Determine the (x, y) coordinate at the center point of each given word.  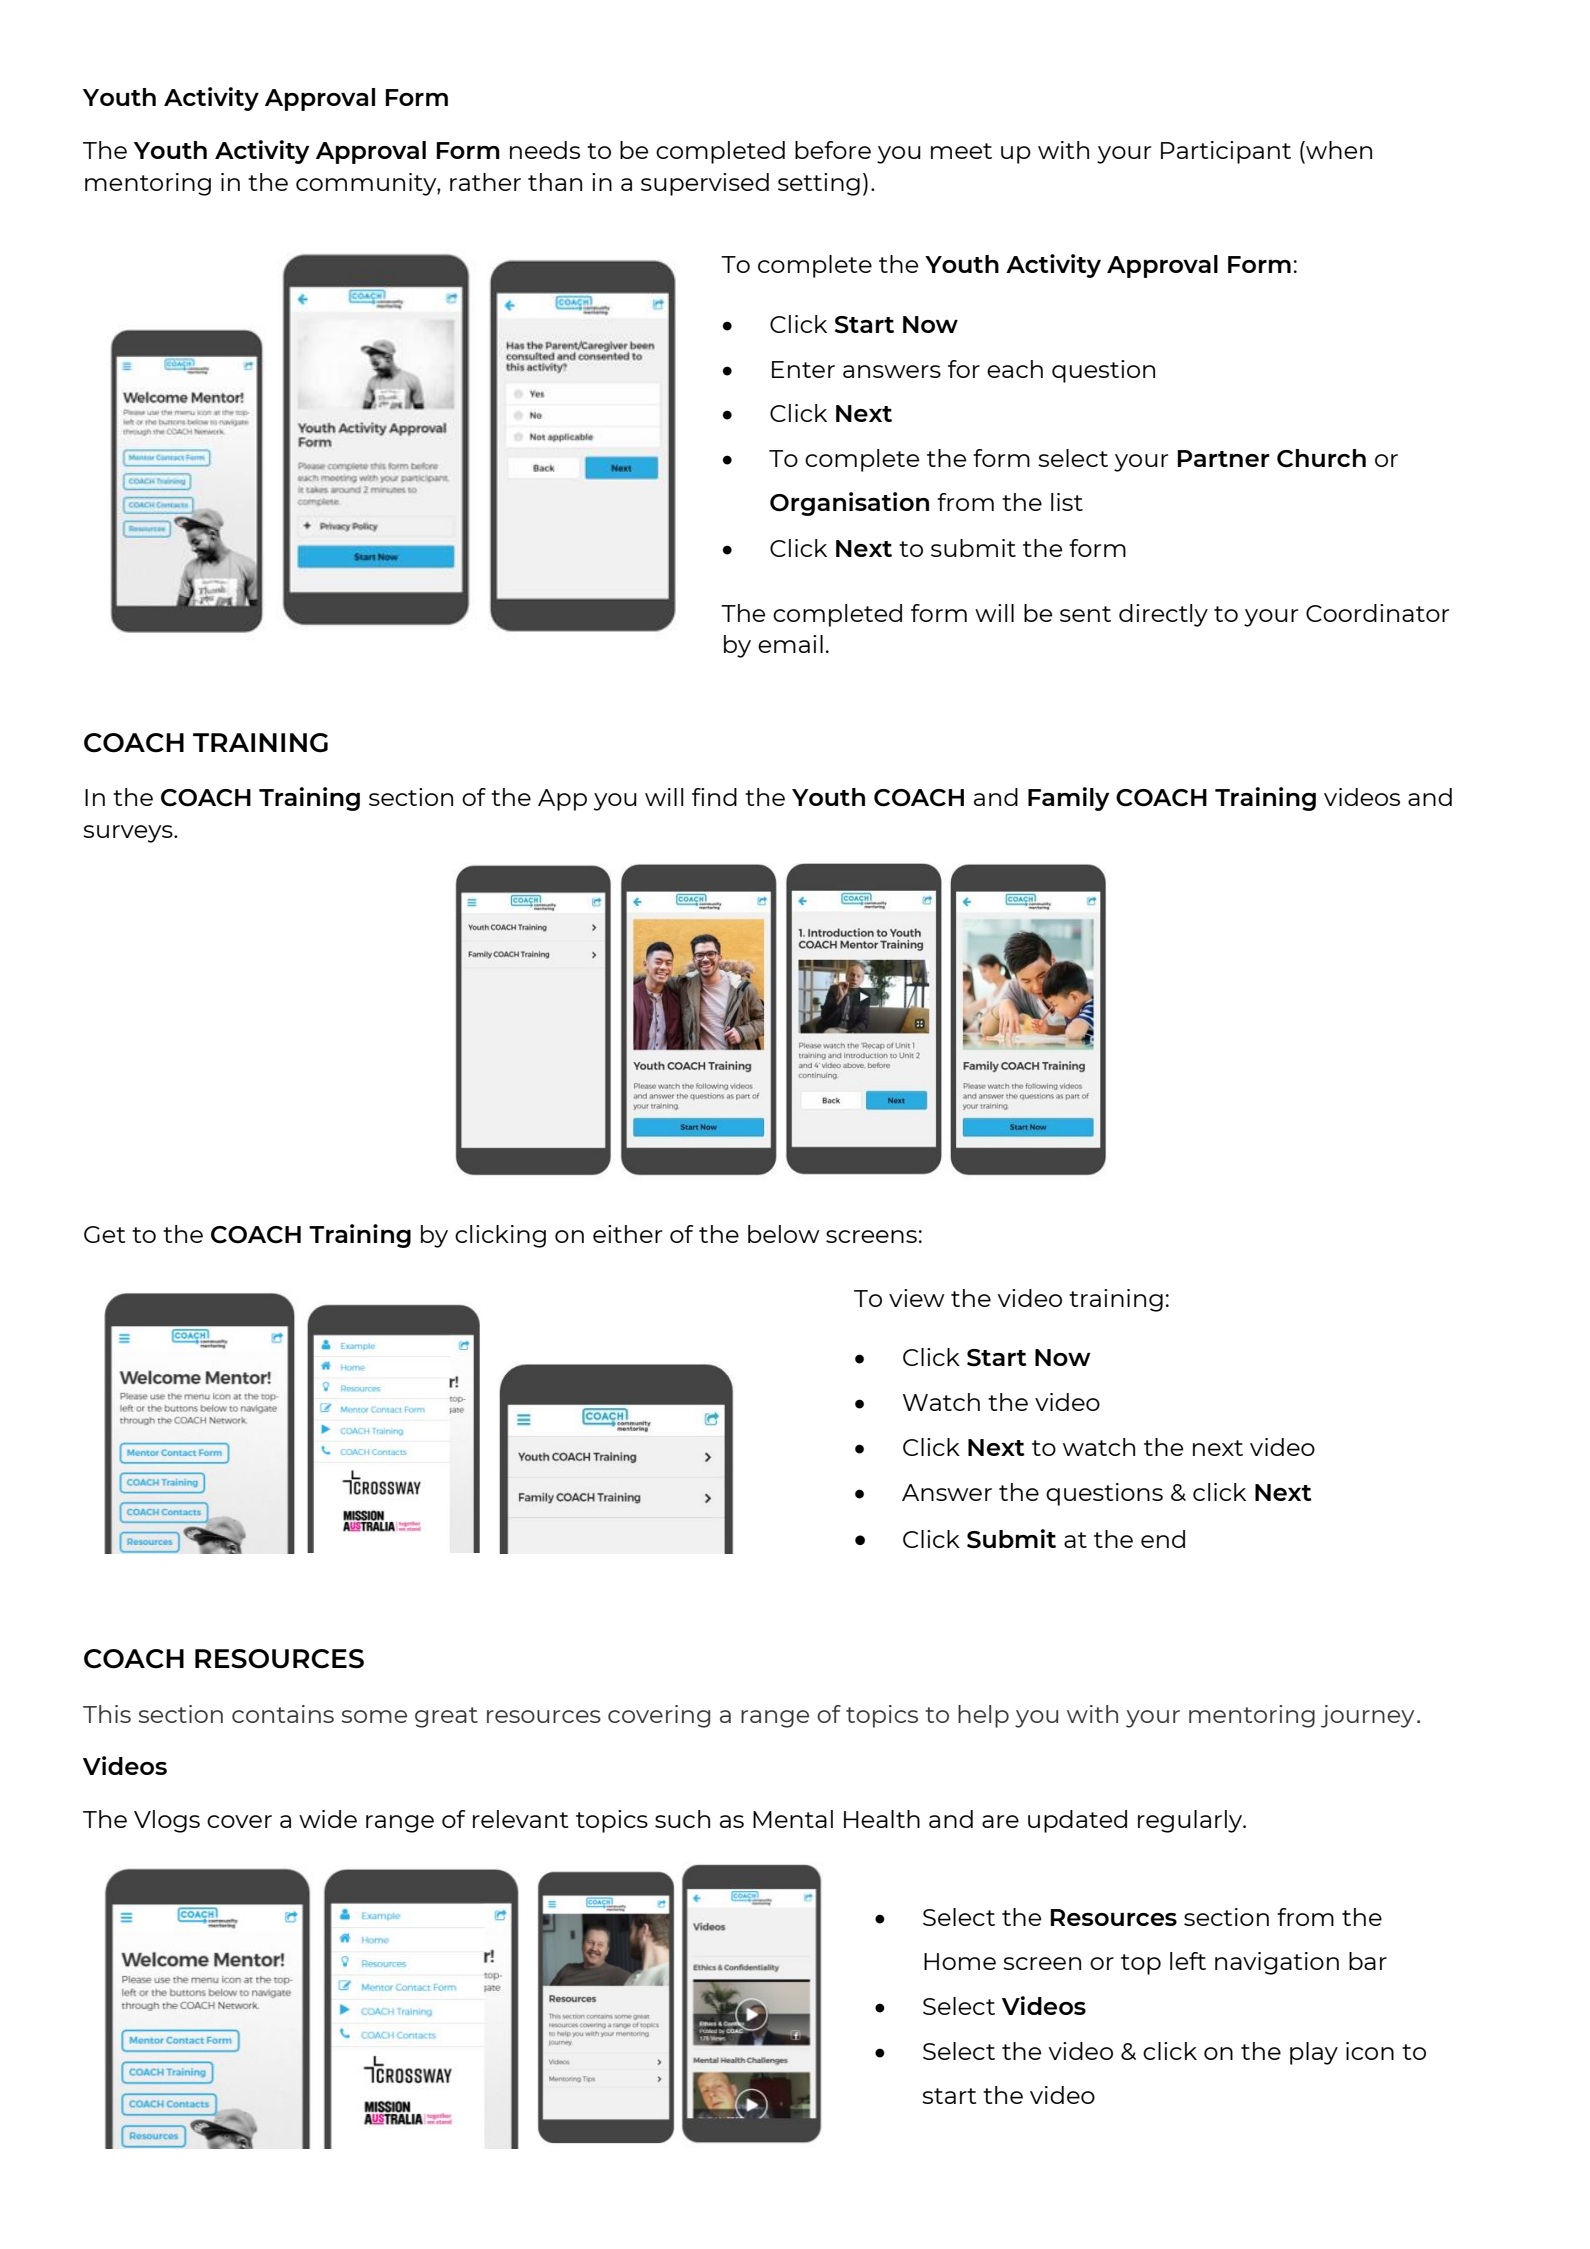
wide (328, 1819)
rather (485, 182)
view (916, 1298)
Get (105, 1234)
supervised (705, 184)
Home (960, 1961)
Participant (1226, 152)
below (783, 1234)
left (1188, 1961)
